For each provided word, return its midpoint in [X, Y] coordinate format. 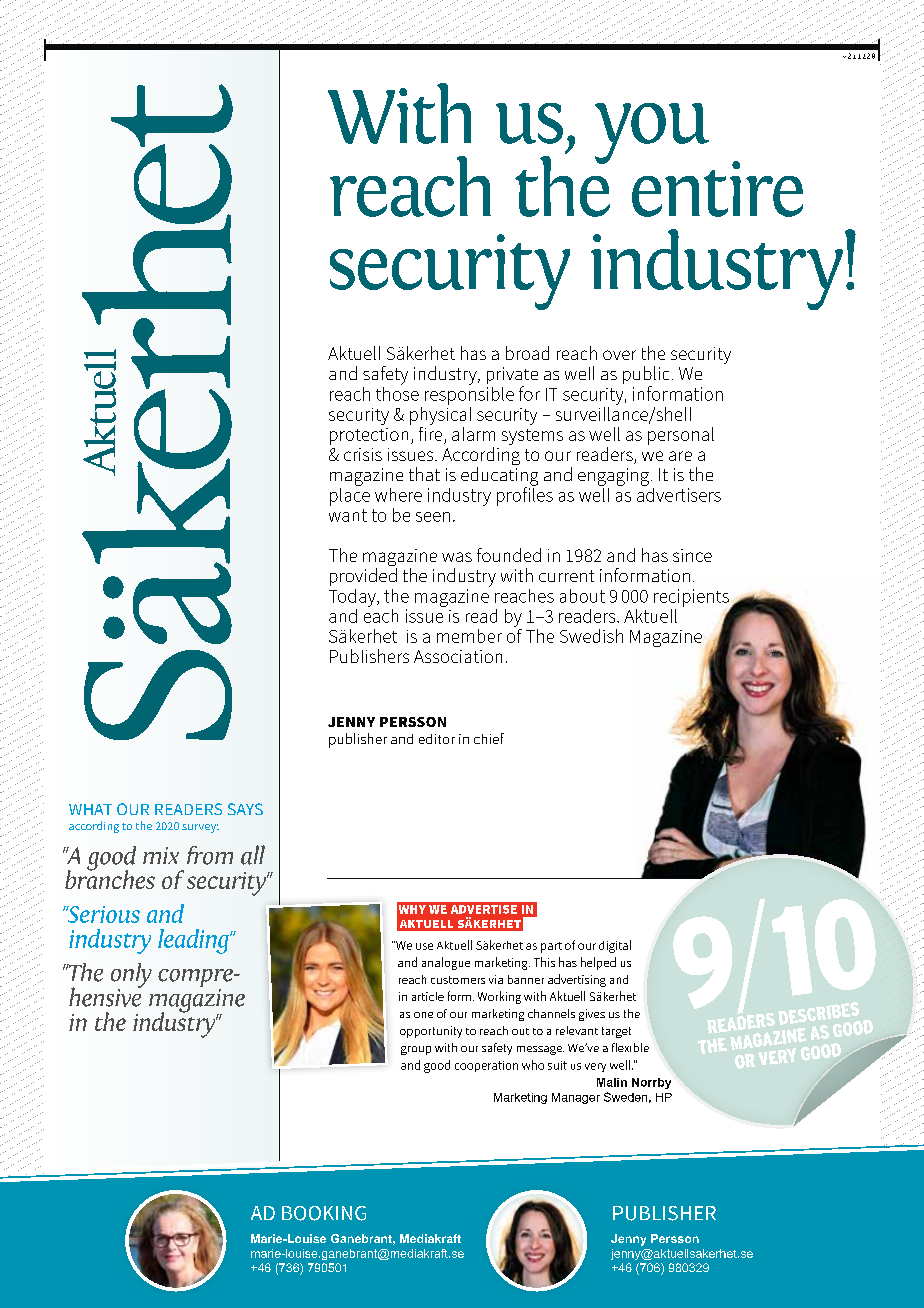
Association [458, 656]
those [397, 392]
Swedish [591, 636]
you [652, 133]
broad [527, 353]
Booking [324, 1213]
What [90, 809]
